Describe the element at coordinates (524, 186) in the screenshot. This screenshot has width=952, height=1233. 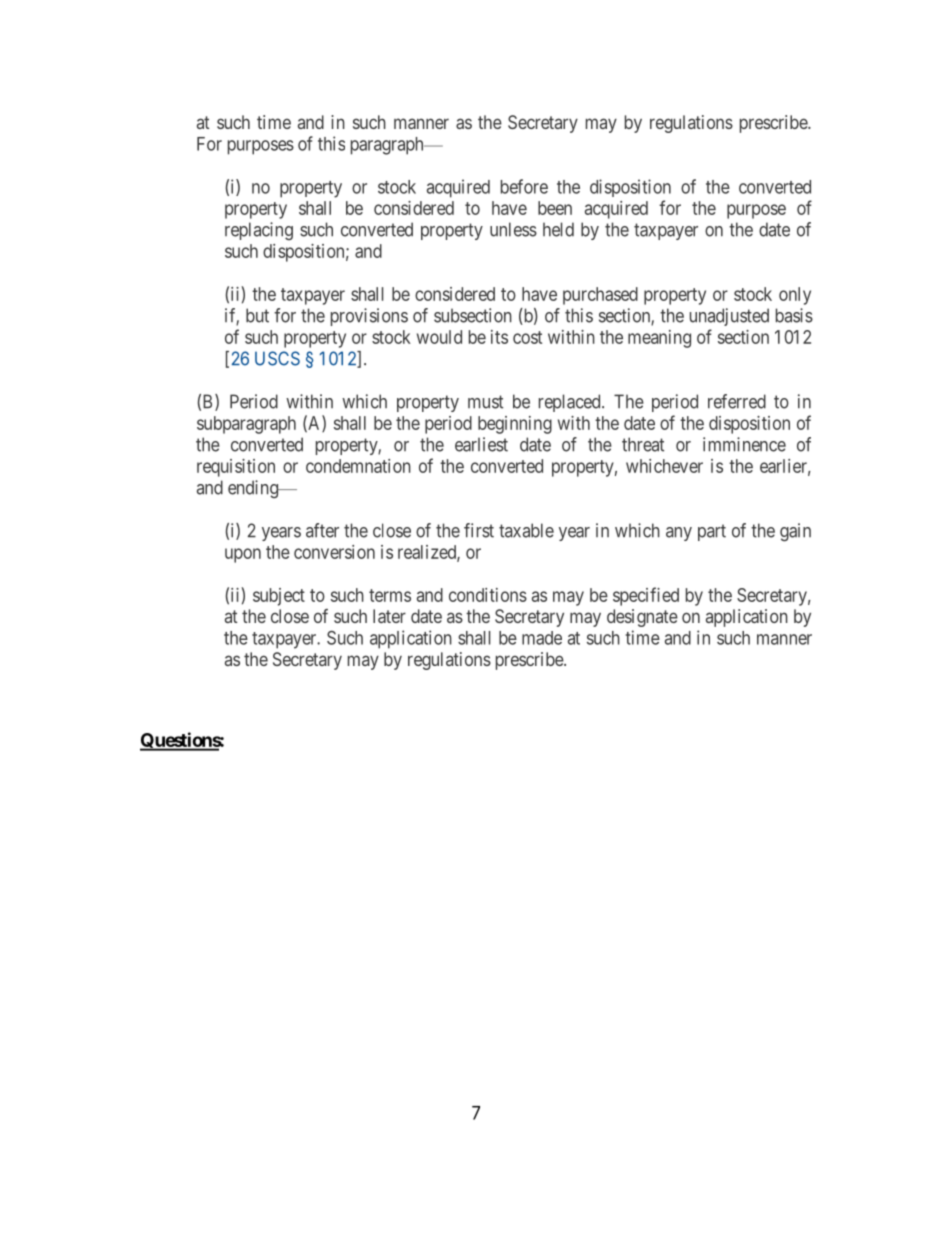
I see `before` at that location.
